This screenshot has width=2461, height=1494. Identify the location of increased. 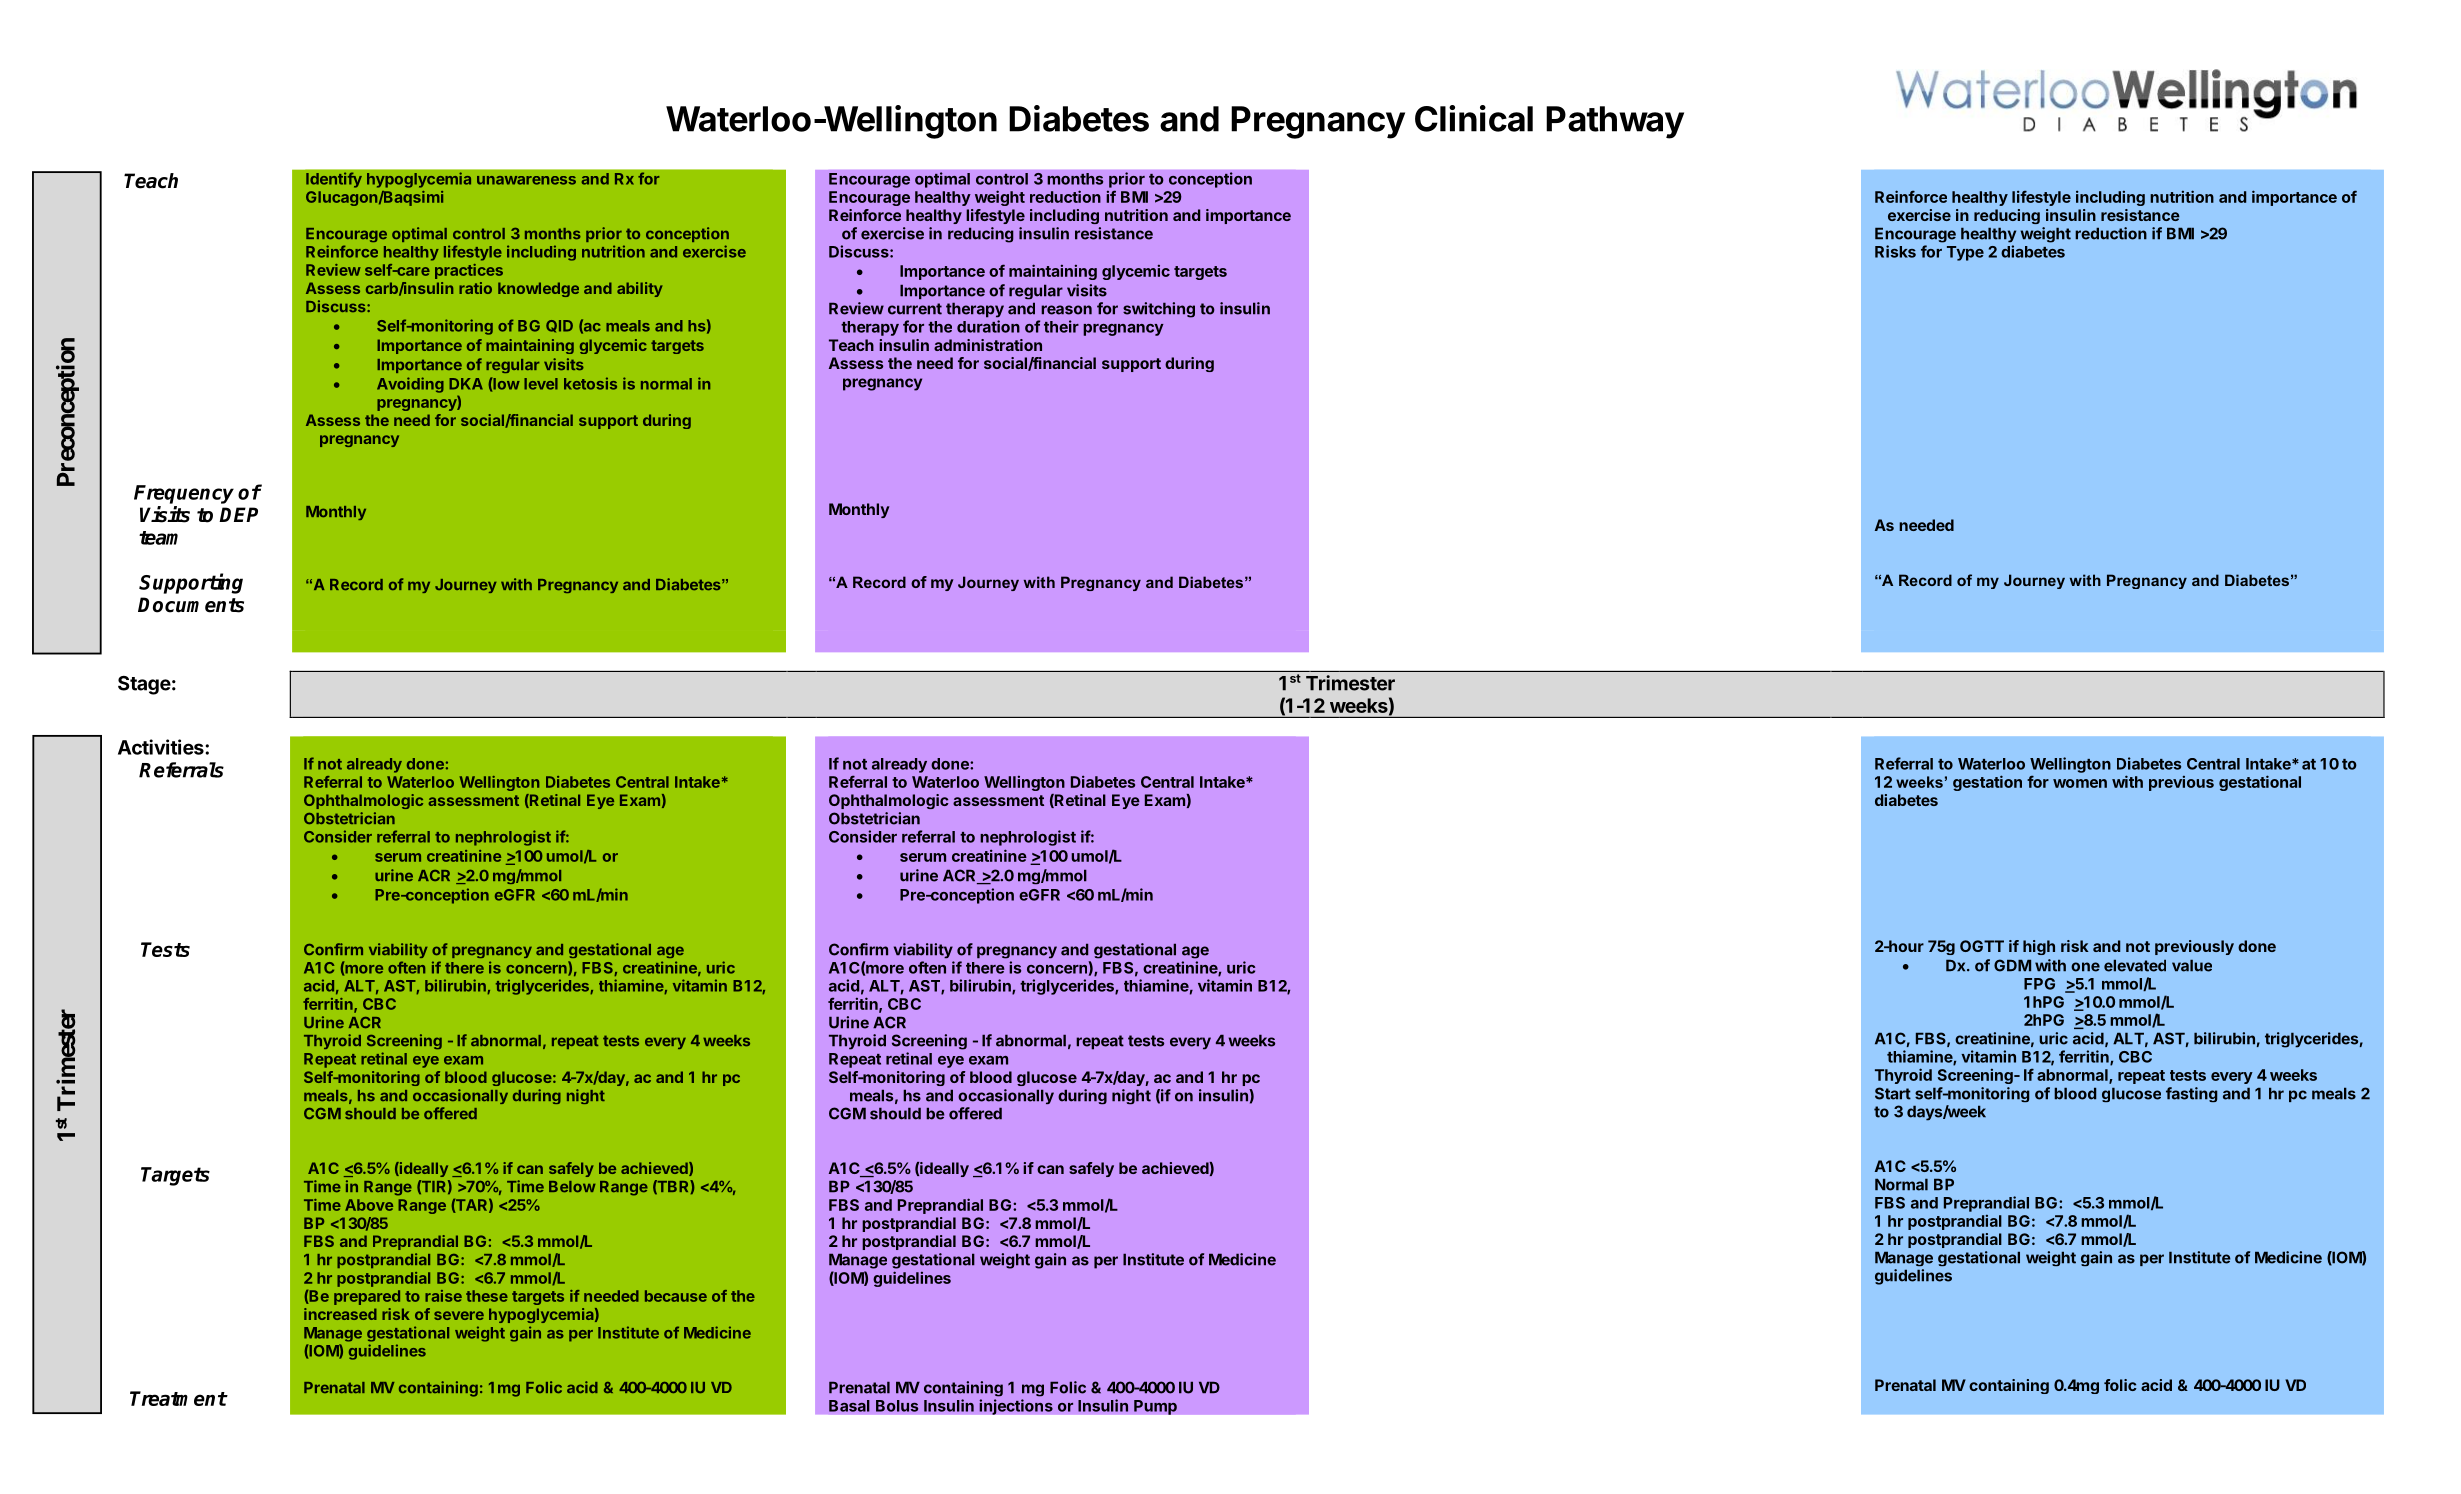
(340, 1314).
